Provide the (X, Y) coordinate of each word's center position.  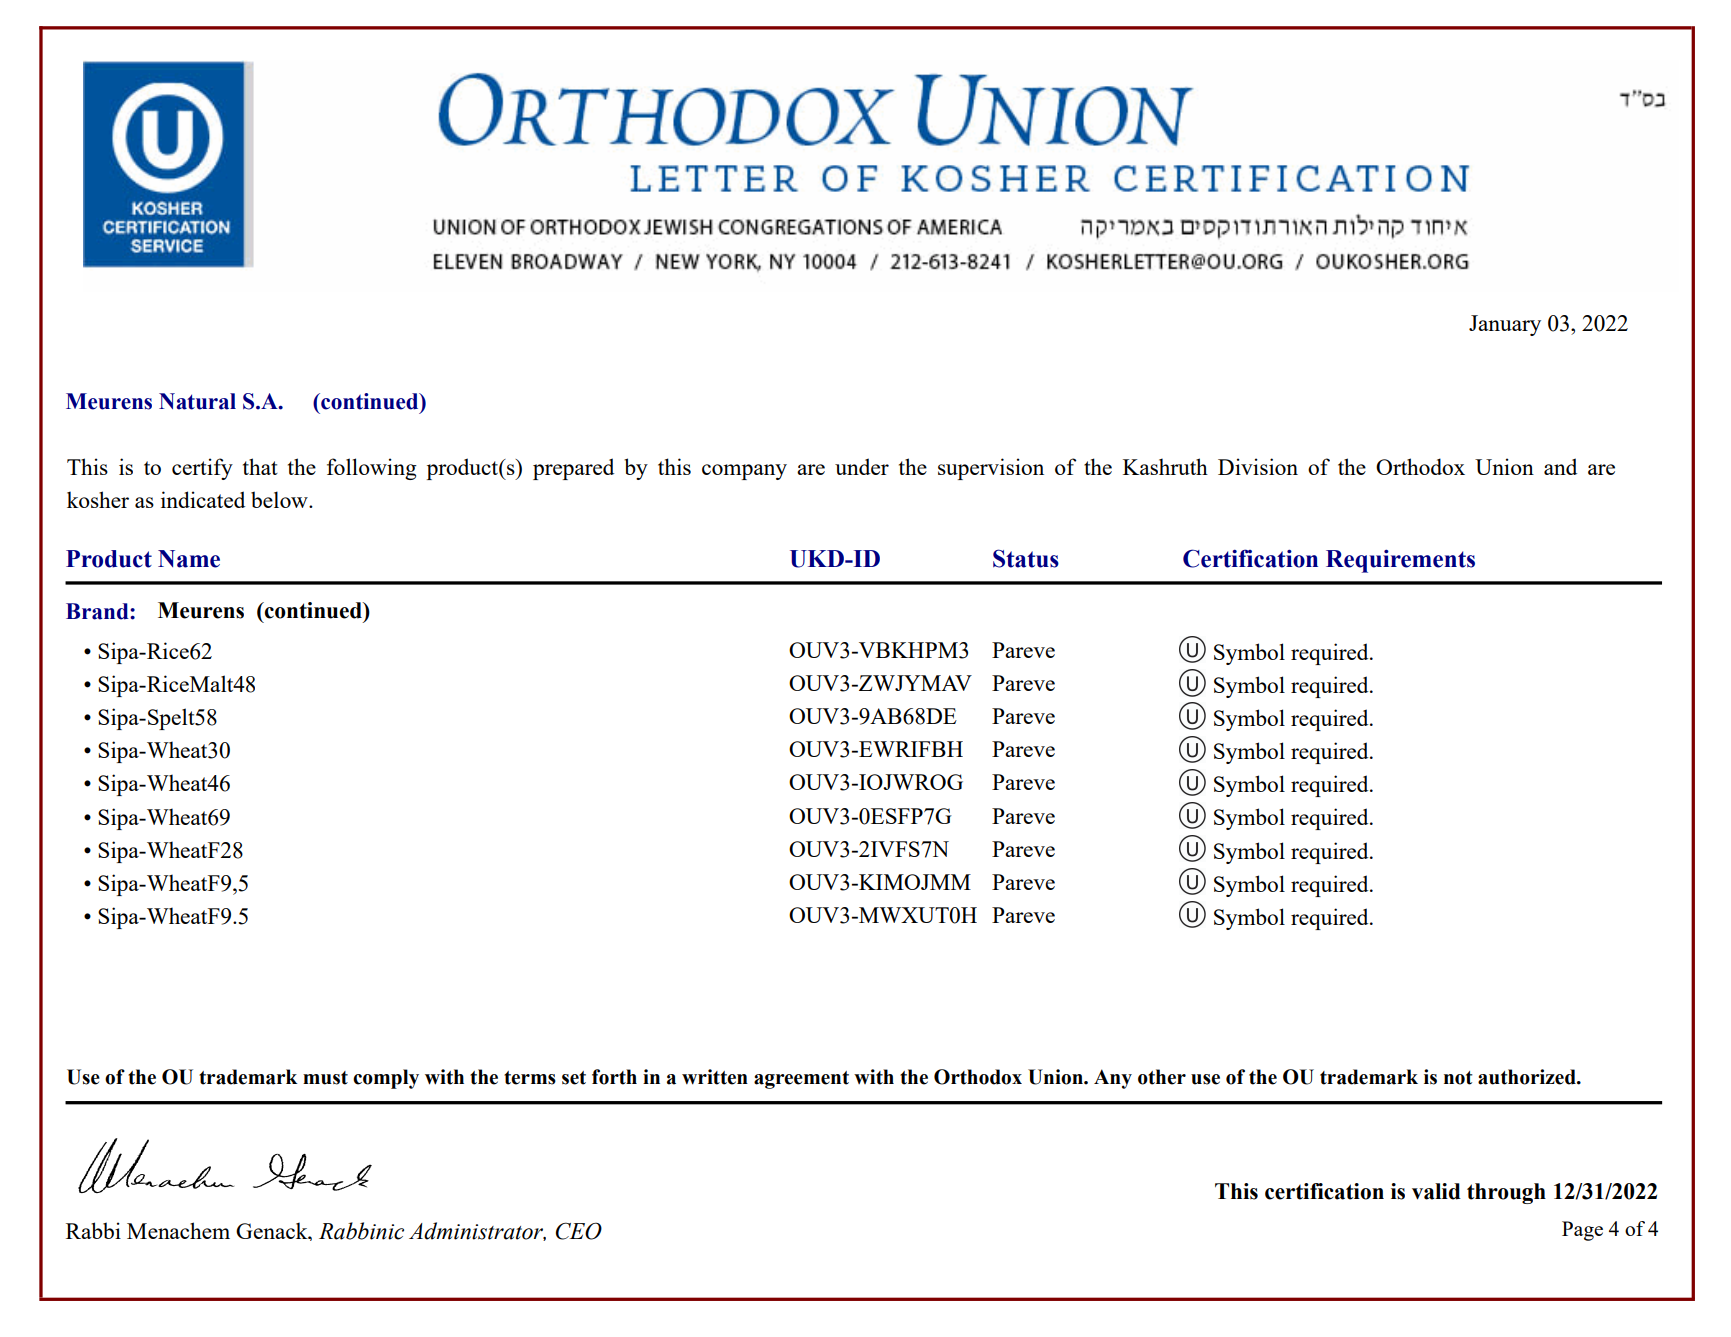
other (1162, 1077)
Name (189, 559)
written (715, 1077)
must (325, 1078)
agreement (801, 1080)
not (1458, 1078)
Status (1026, 558)
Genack (273, 1230)
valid (1436, 1191)
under (862, 466)
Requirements (1400, 561)
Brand (98, 611)
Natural (197, 401)
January (1505, 325)
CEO (579, 1231)
